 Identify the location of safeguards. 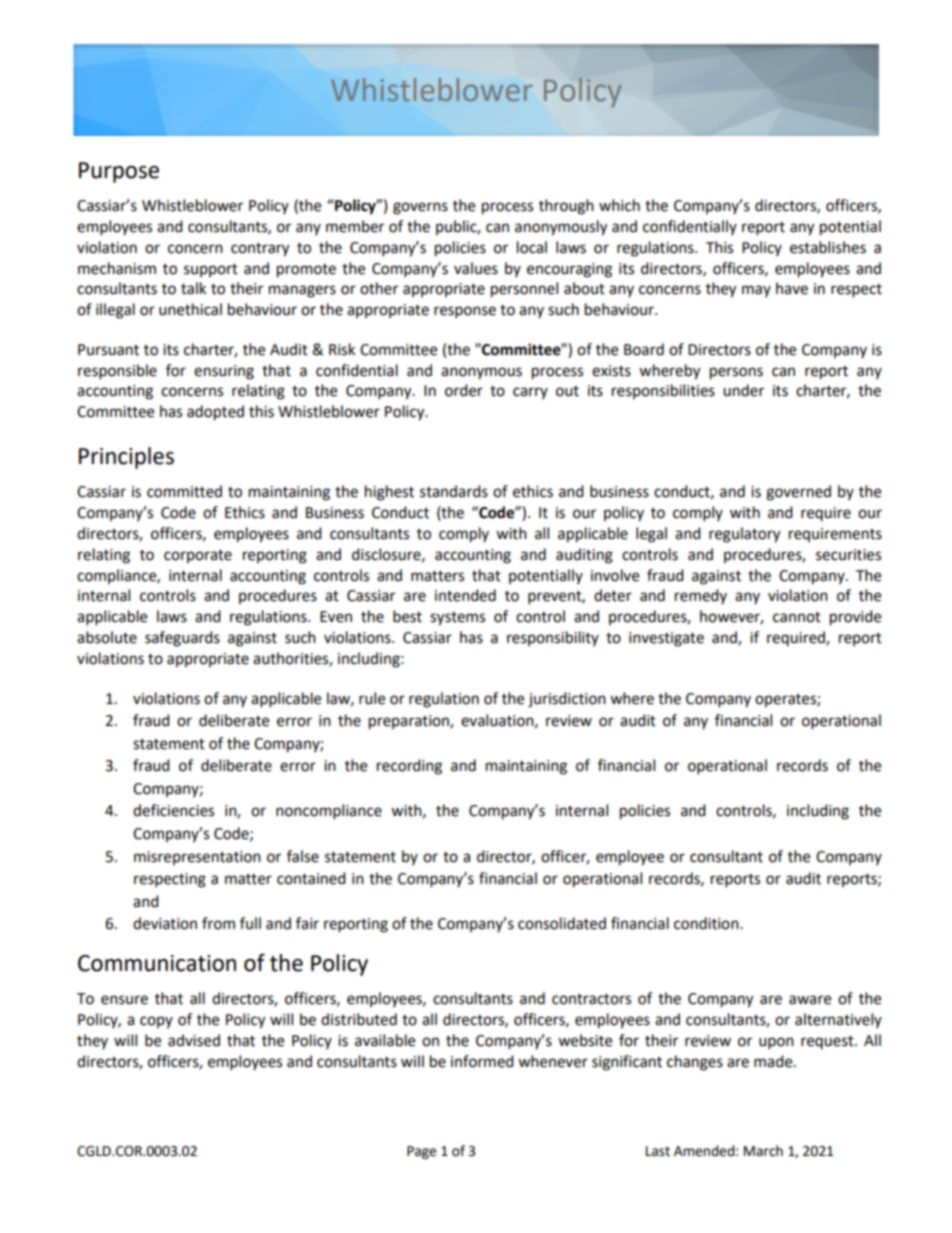
(182, 639).
